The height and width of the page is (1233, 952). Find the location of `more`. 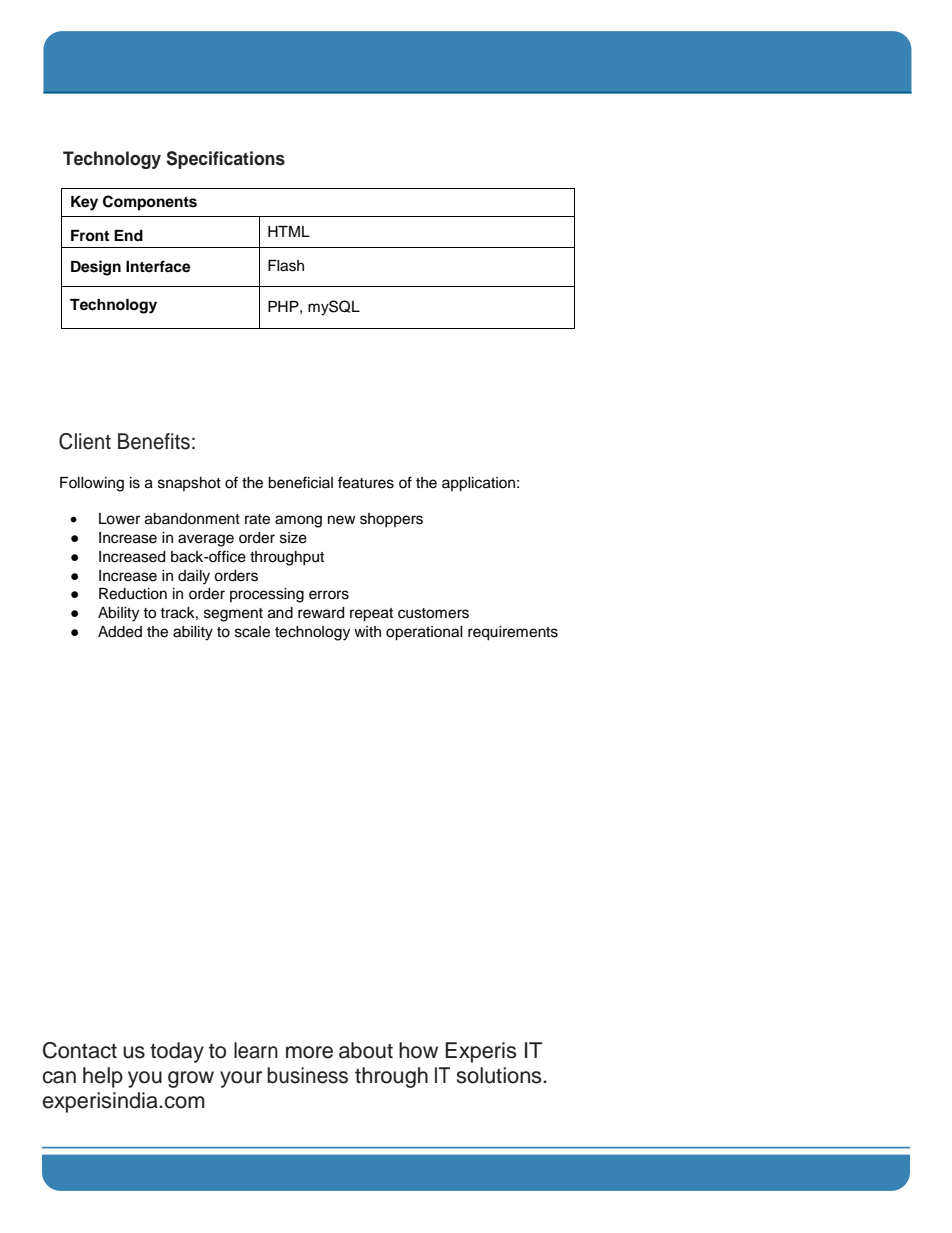

more is located at coordinates (309, 1052).
